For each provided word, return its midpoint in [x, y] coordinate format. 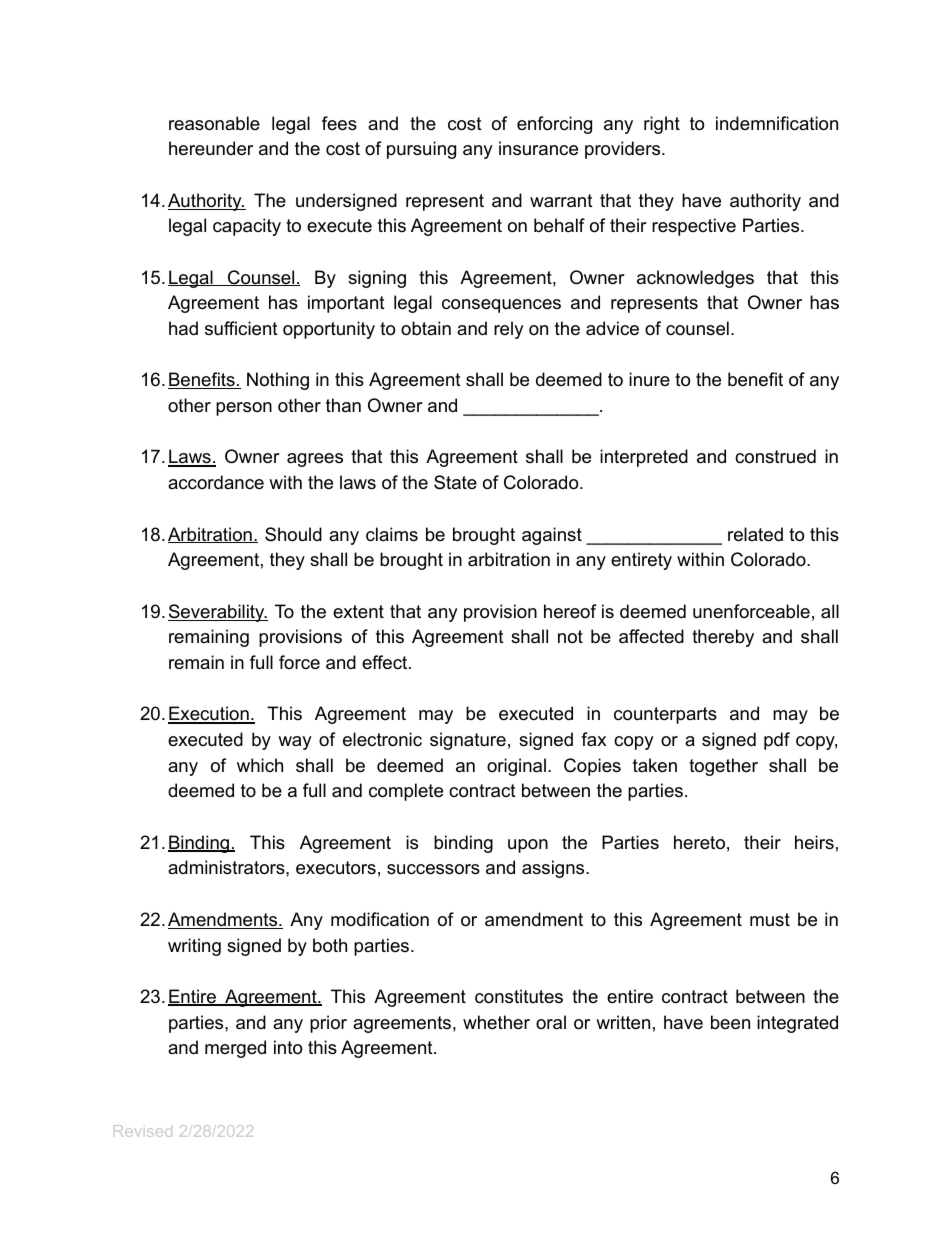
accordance [216, 482]
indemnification [777, 123]
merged [235, 1049]
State [455, 482]
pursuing [421, 150]
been [730, 1022]
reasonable [214, 123]
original [516, 767]
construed [775, 456]
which [260, 765]
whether [496, 1022]
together [723, 767]
